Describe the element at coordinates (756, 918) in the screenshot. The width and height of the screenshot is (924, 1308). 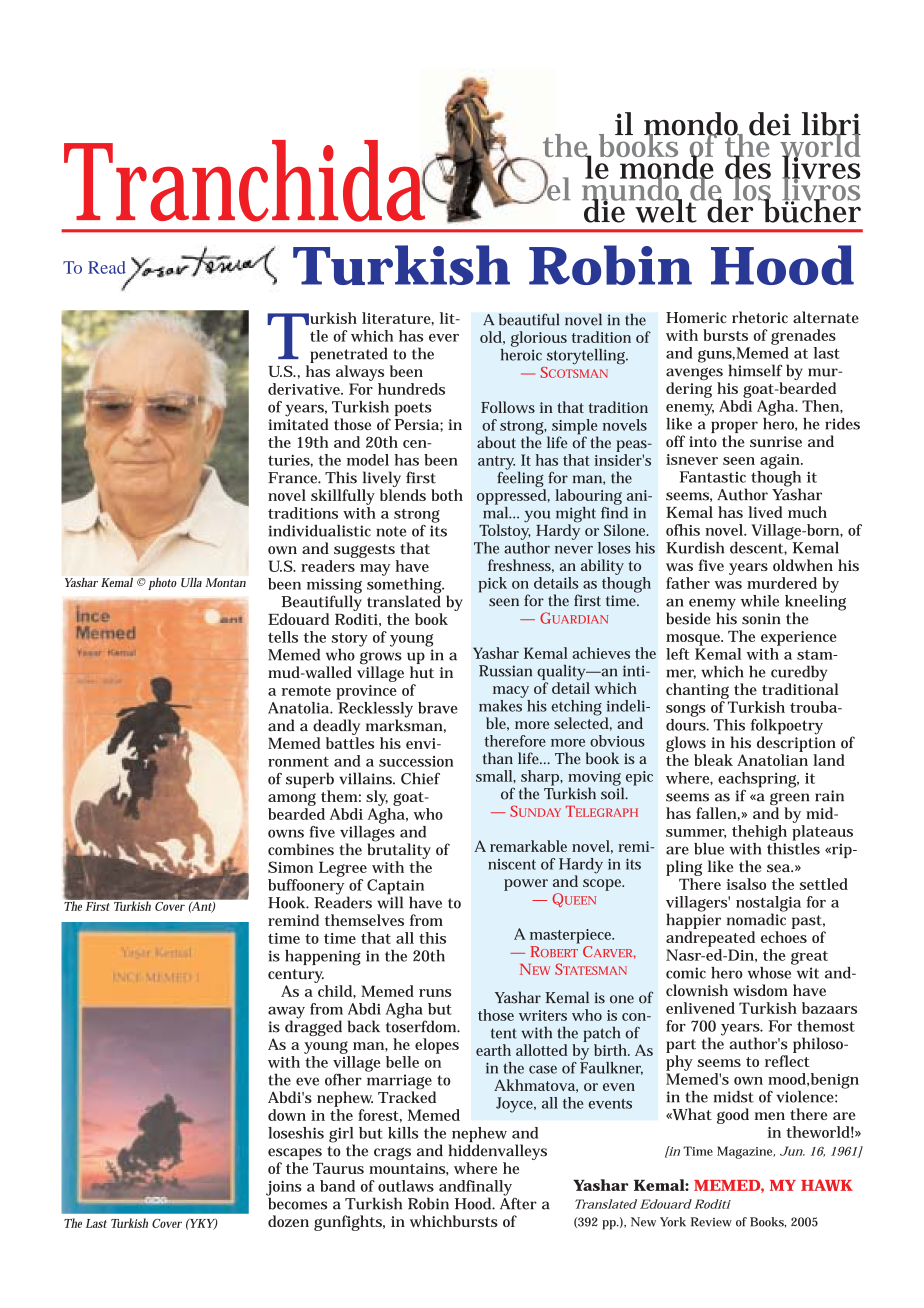
I see `nomadic` at that location.
